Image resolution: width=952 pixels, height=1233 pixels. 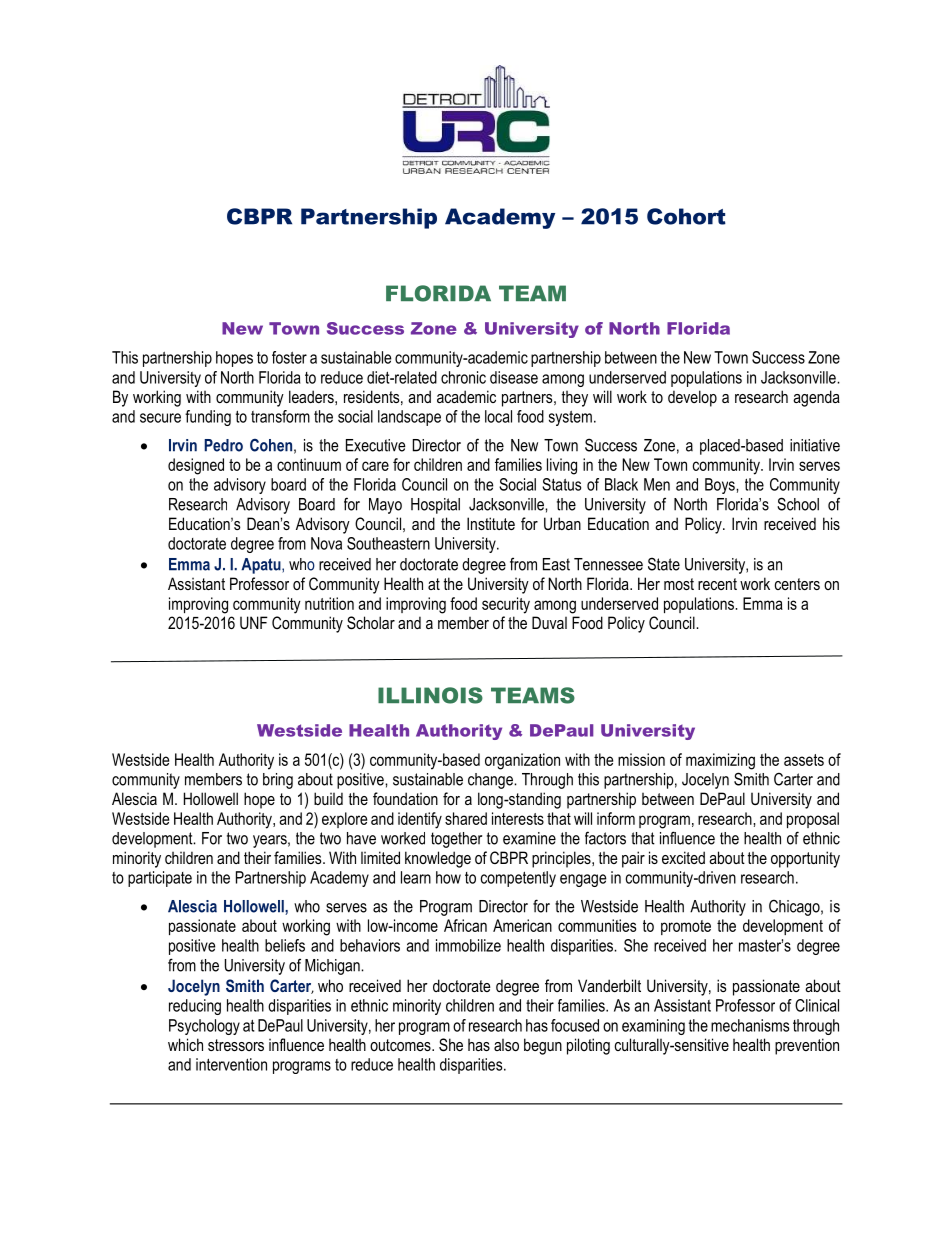 I want to click on agenda, so click(x=816, y=398).
